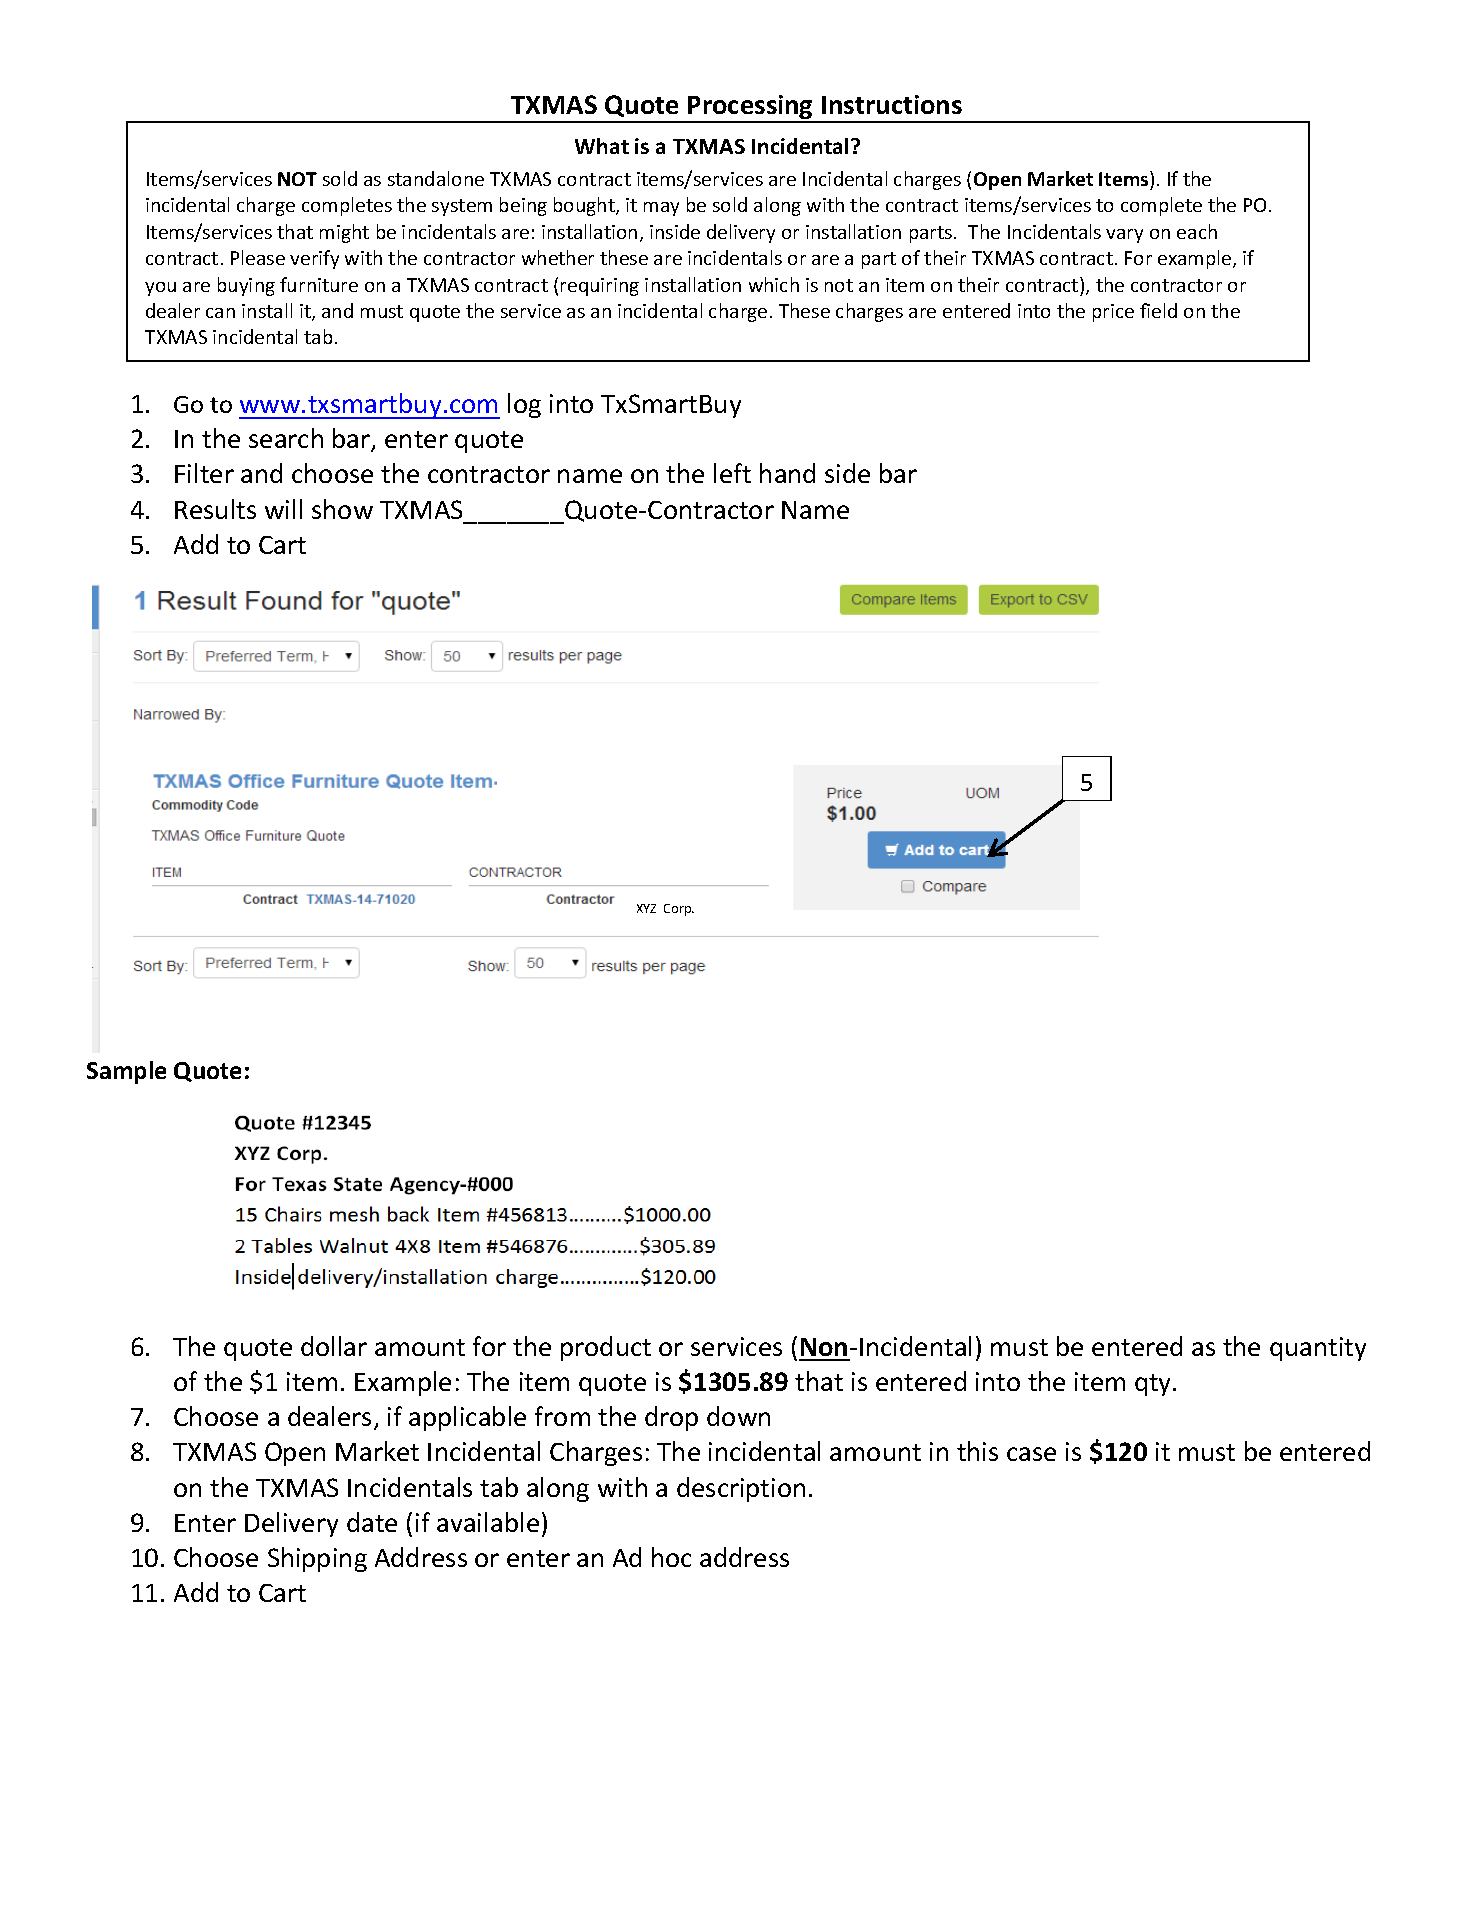  I want to click on hand, so click(787, 473).
